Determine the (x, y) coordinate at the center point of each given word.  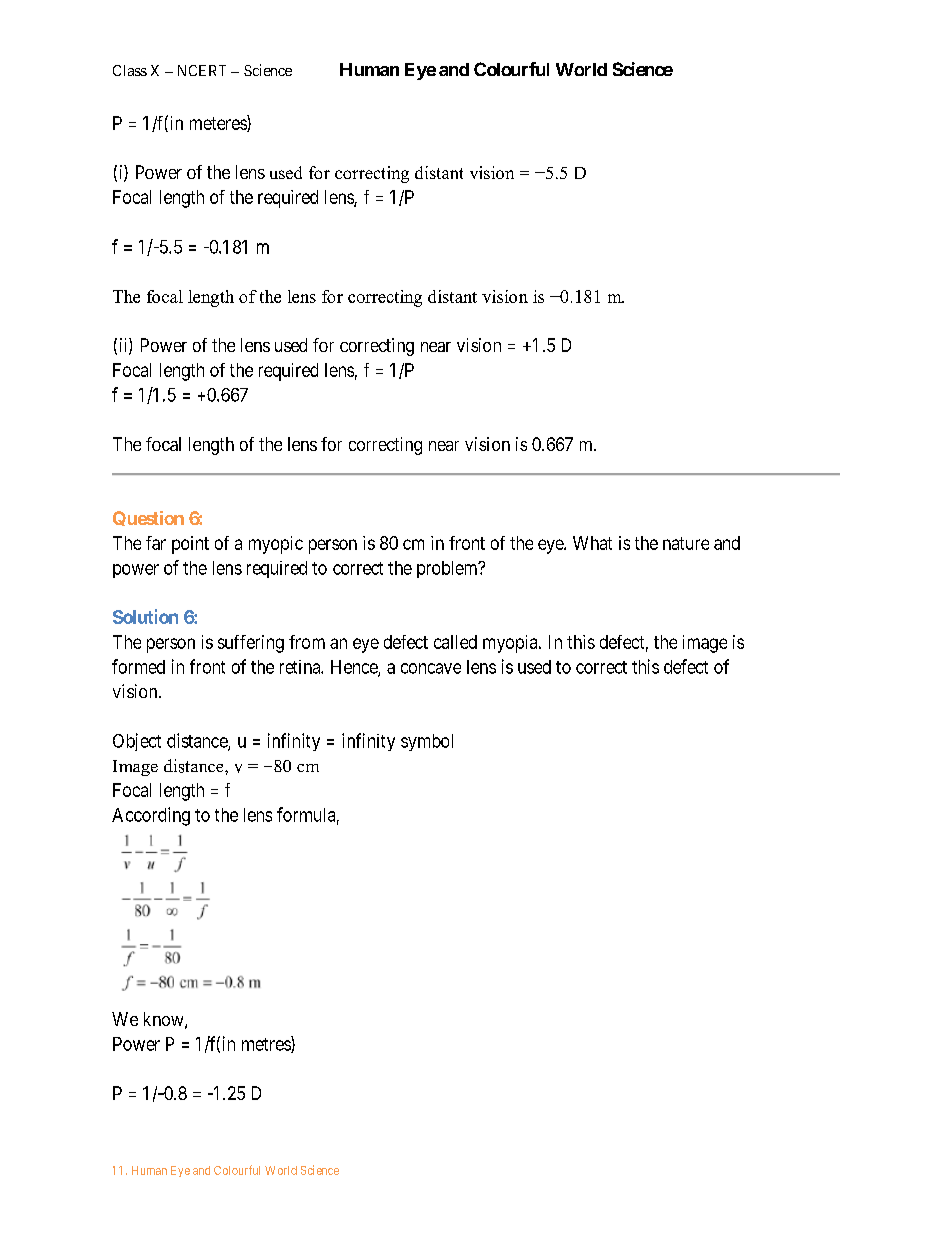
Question (148, 518)
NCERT (202, 70)
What (592, 543)
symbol (427, 742)
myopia (511, 644)
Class (130, 70)
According (151, 816)
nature (686, 543)
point (190, 545)
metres (267, 1045)
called (455, 642)
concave (431, 668)
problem (448, 569)
